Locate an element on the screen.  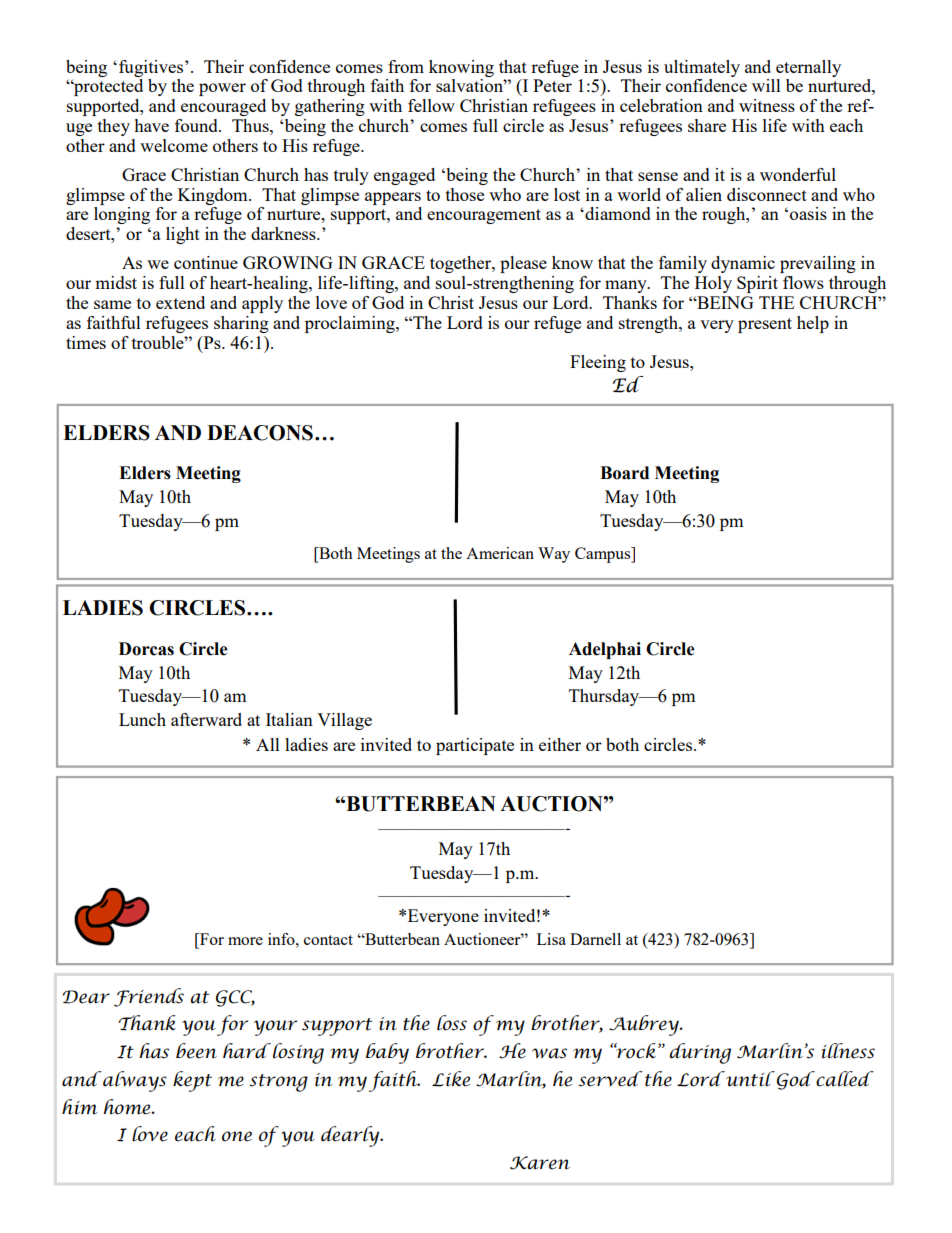
witness is located at coordinates (767, 105).
